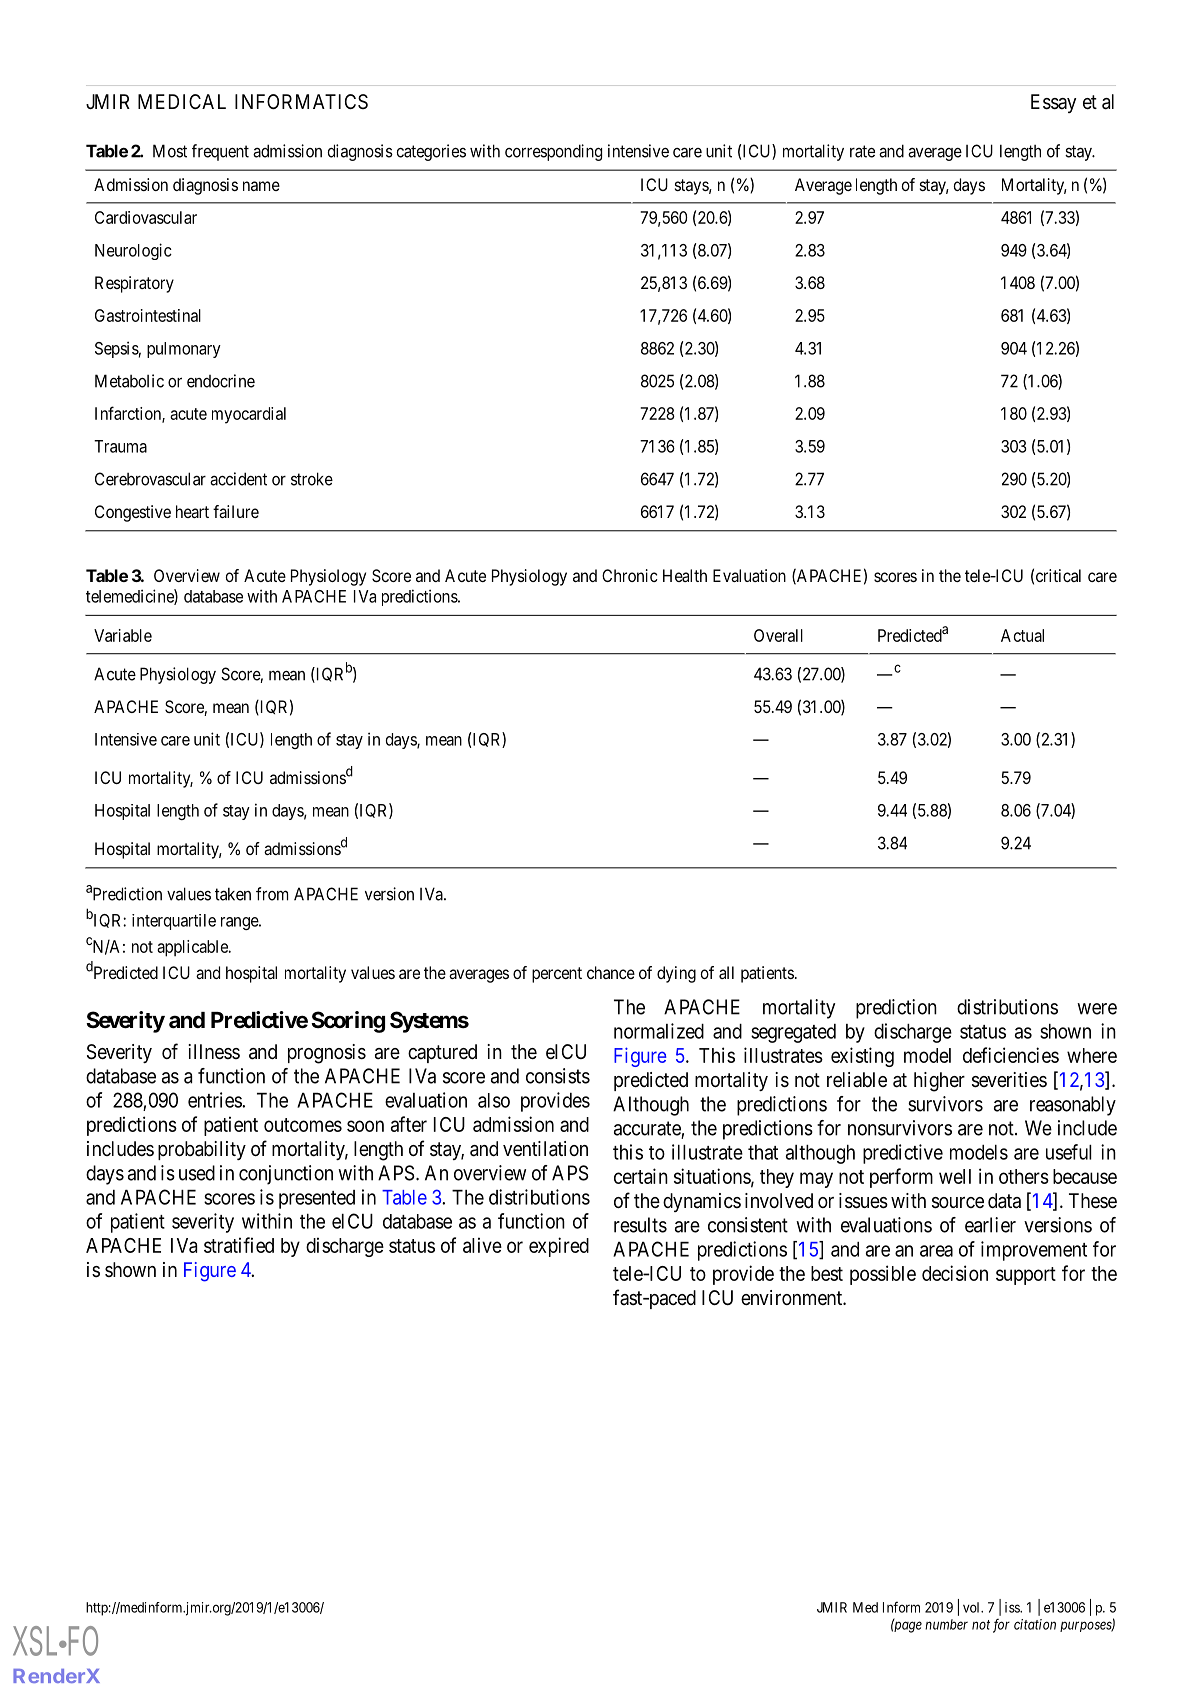 The width and height of the screenshot is (1202, 1699). Describe the element at coordinates (1097, 1009) in the screenshot. I see `were` at that location.
